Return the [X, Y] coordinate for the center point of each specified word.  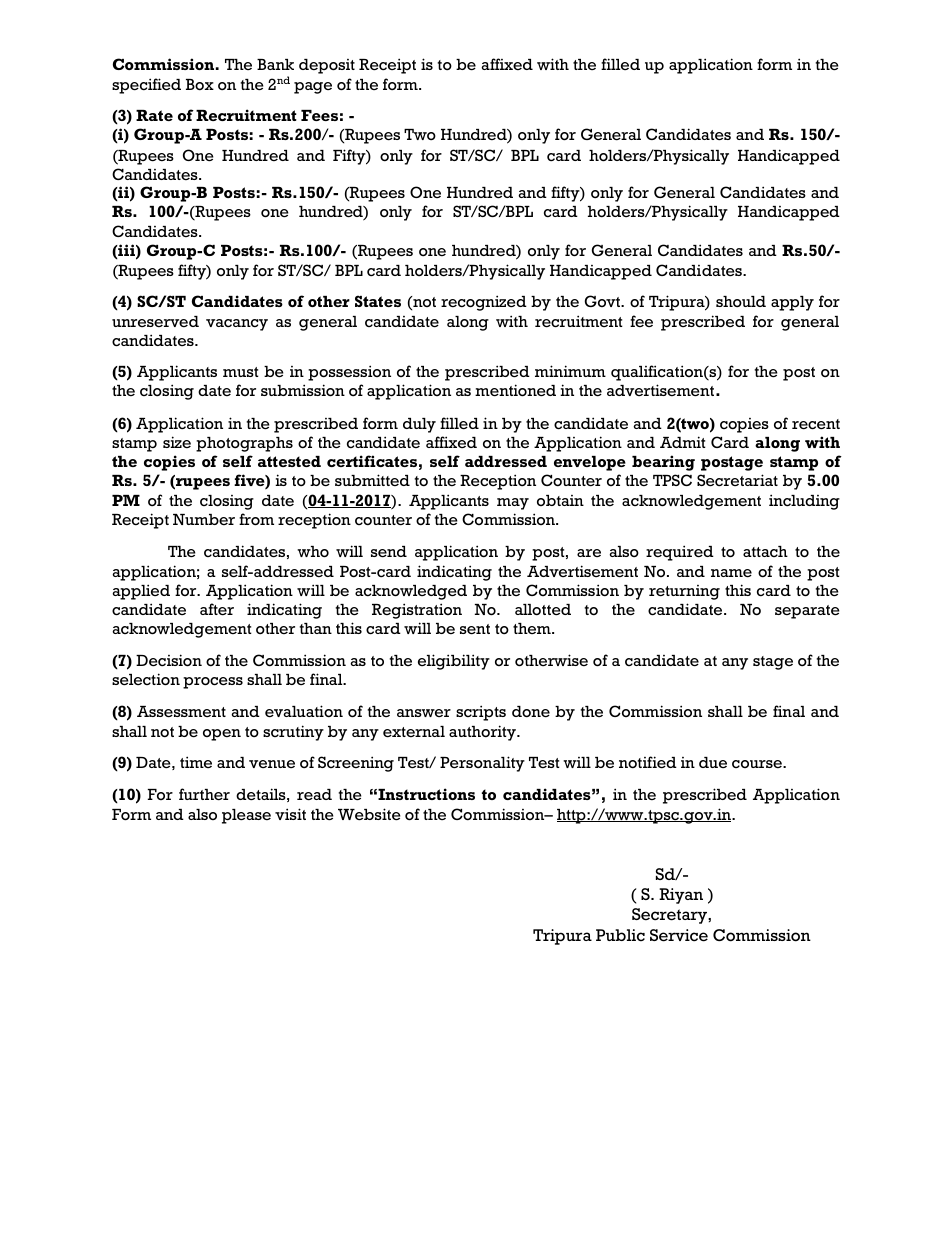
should [741, 301]
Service [679, 935]
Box [200, 85]
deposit [327, 66]
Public [620, 935]
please [246, 816]
